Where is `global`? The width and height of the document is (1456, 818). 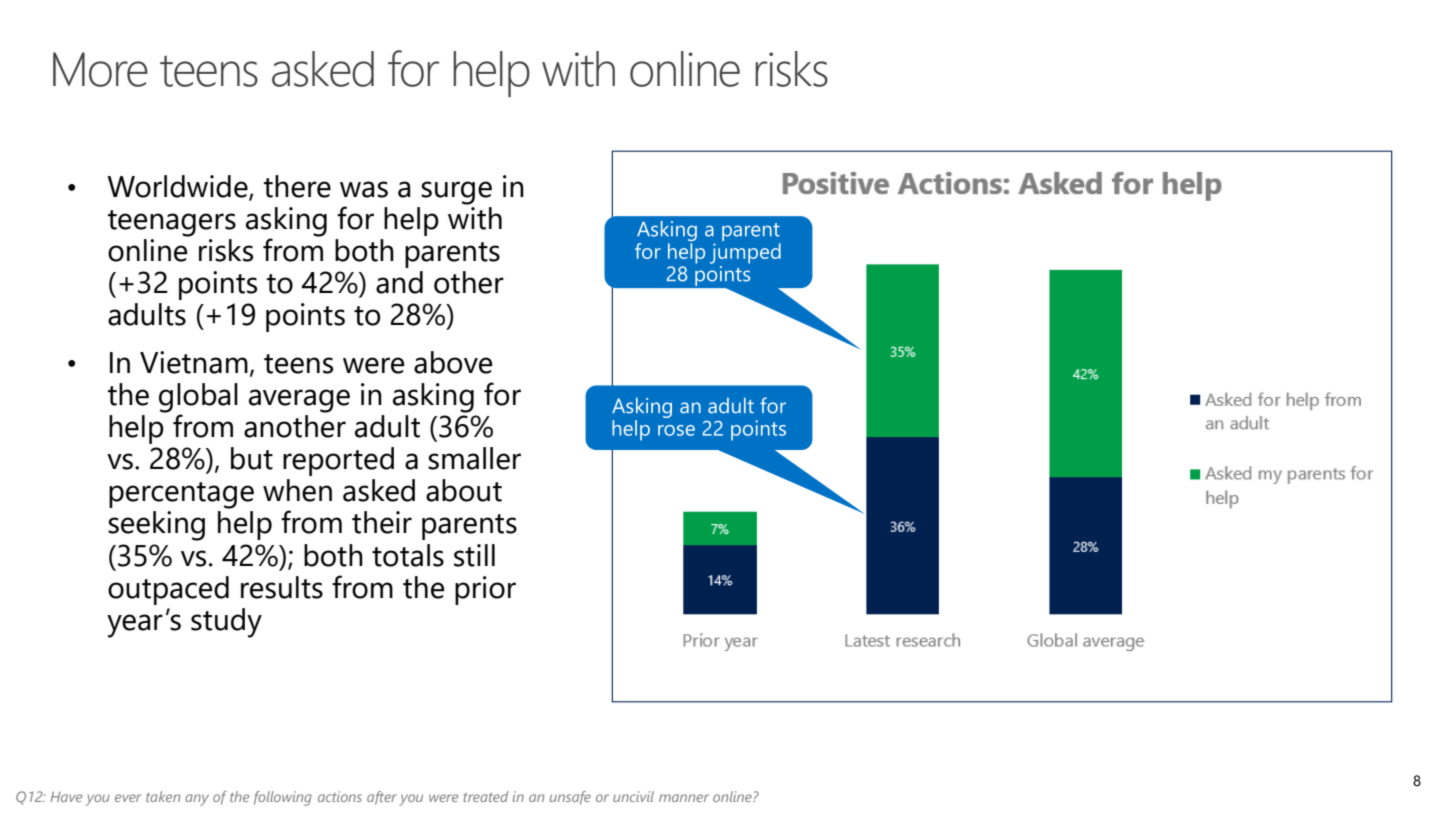 global is located at coordinates (198, 399).
